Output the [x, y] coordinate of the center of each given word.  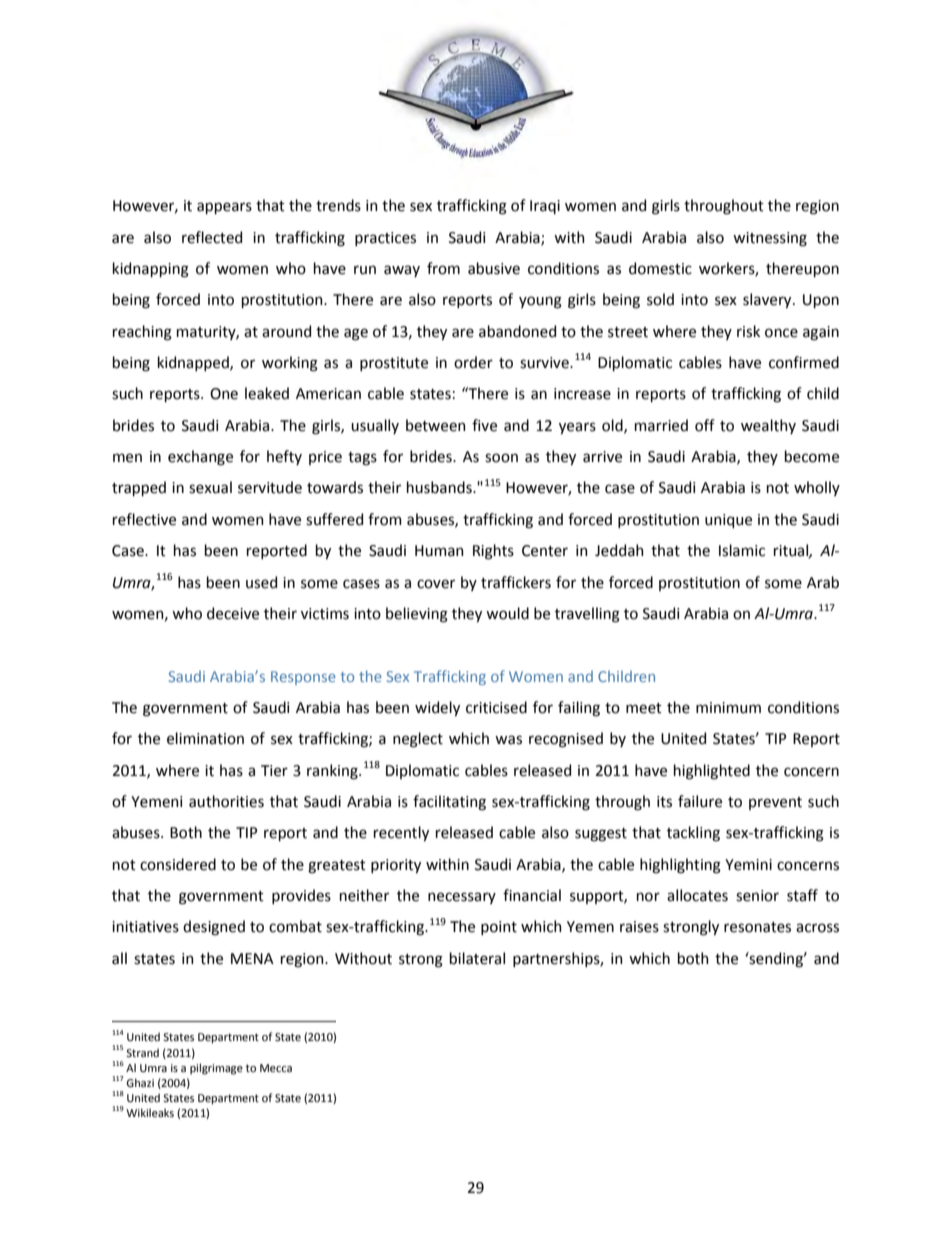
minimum [728, 708]
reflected [212, 237]
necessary [462, 898]
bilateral [477, 958]
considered [178, 864]
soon [501, 458]
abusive [494, 268]
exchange [200, 458]
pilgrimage [216, 1069]
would [507, 613]
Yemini [748, 865]
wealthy [768, 426]
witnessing [770, 239]
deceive [233, 613]
